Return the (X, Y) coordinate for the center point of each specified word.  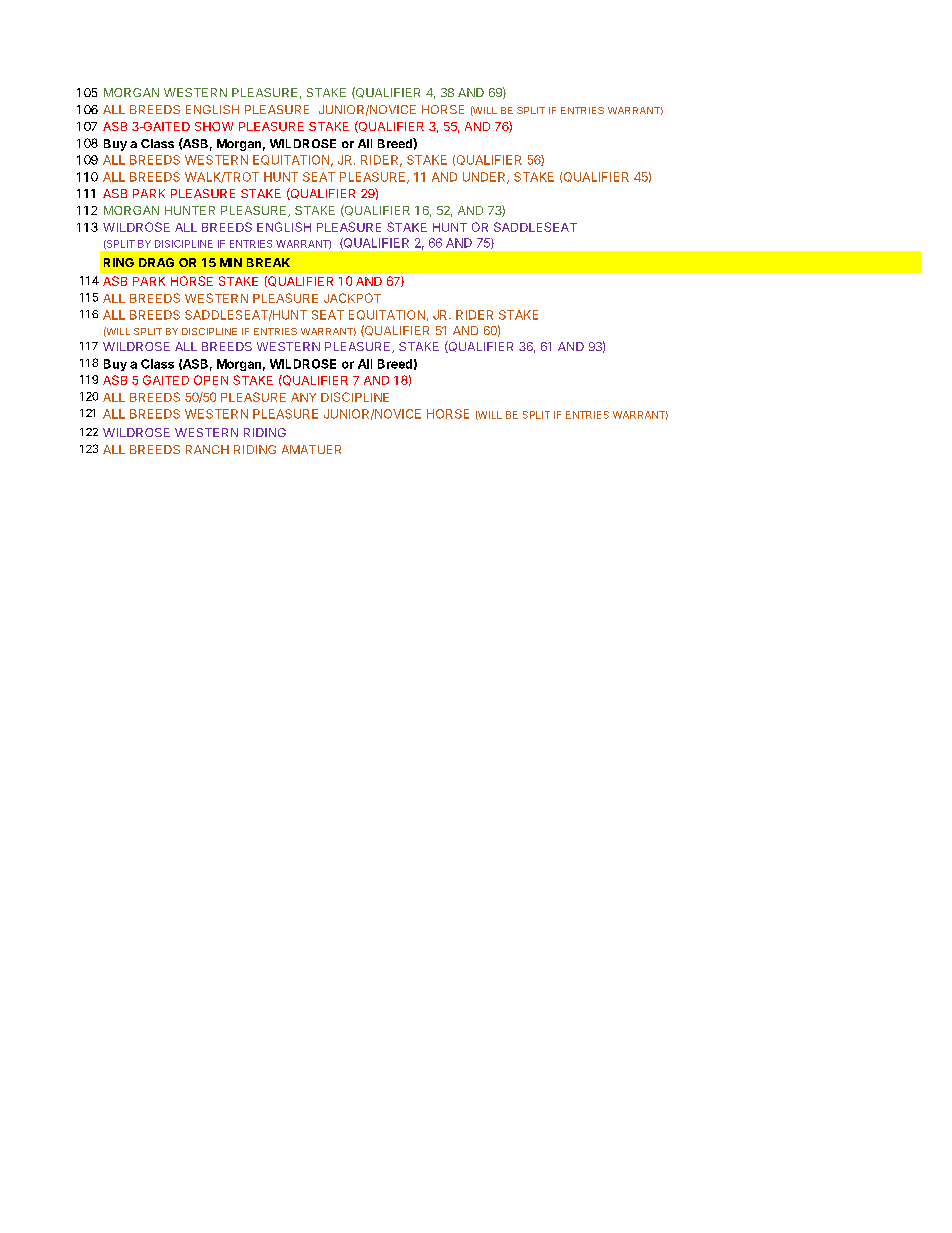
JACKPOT (352, 298)
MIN (231, 262)
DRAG (156, 262)
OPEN (211, 380)
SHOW (214, 126)
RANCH (207, 449)
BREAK (268, 262)
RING (119, 262)
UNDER (485, 178)
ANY (303, 397)
